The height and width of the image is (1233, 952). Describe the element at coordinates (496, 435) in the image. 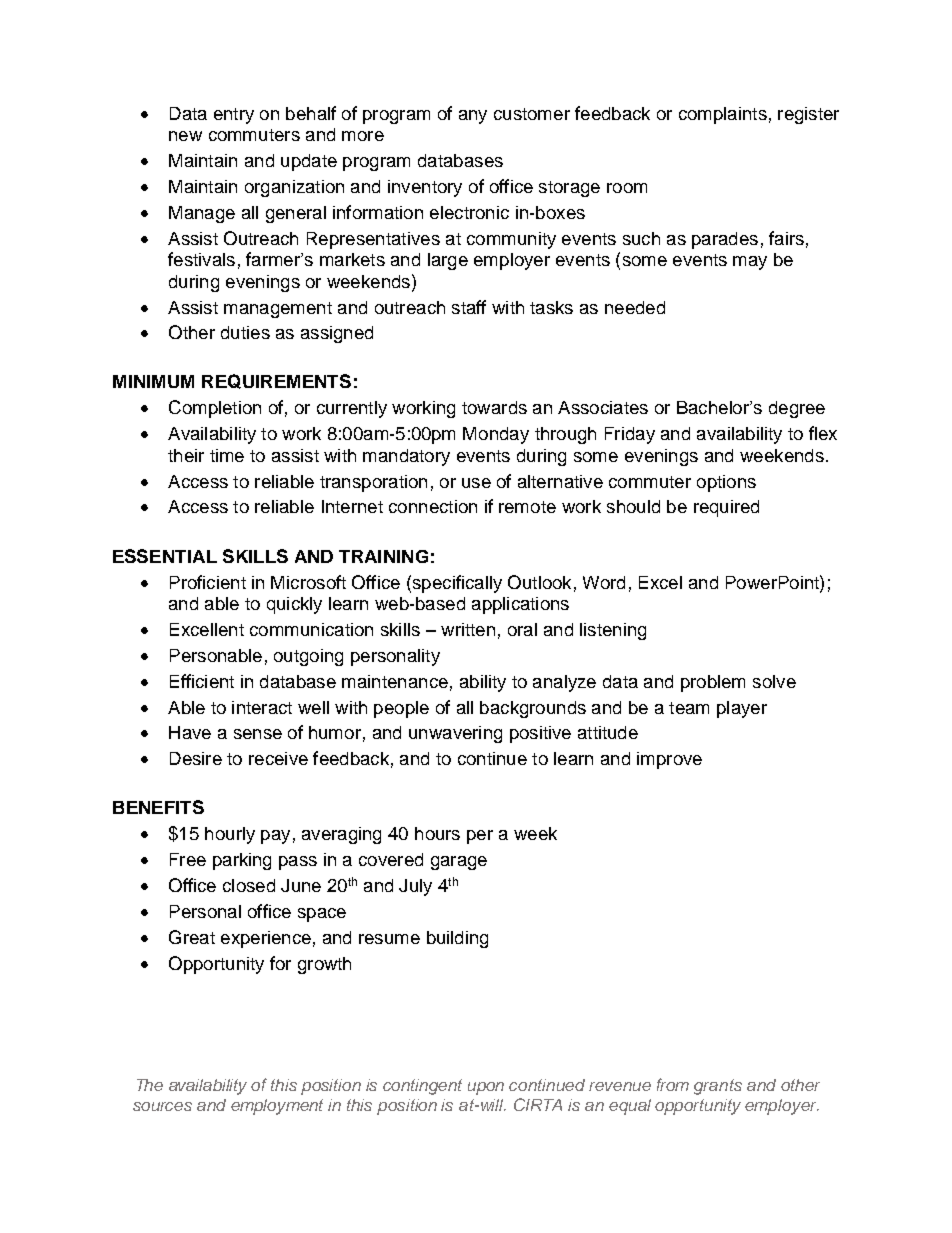

I see `Monday` at that location.
